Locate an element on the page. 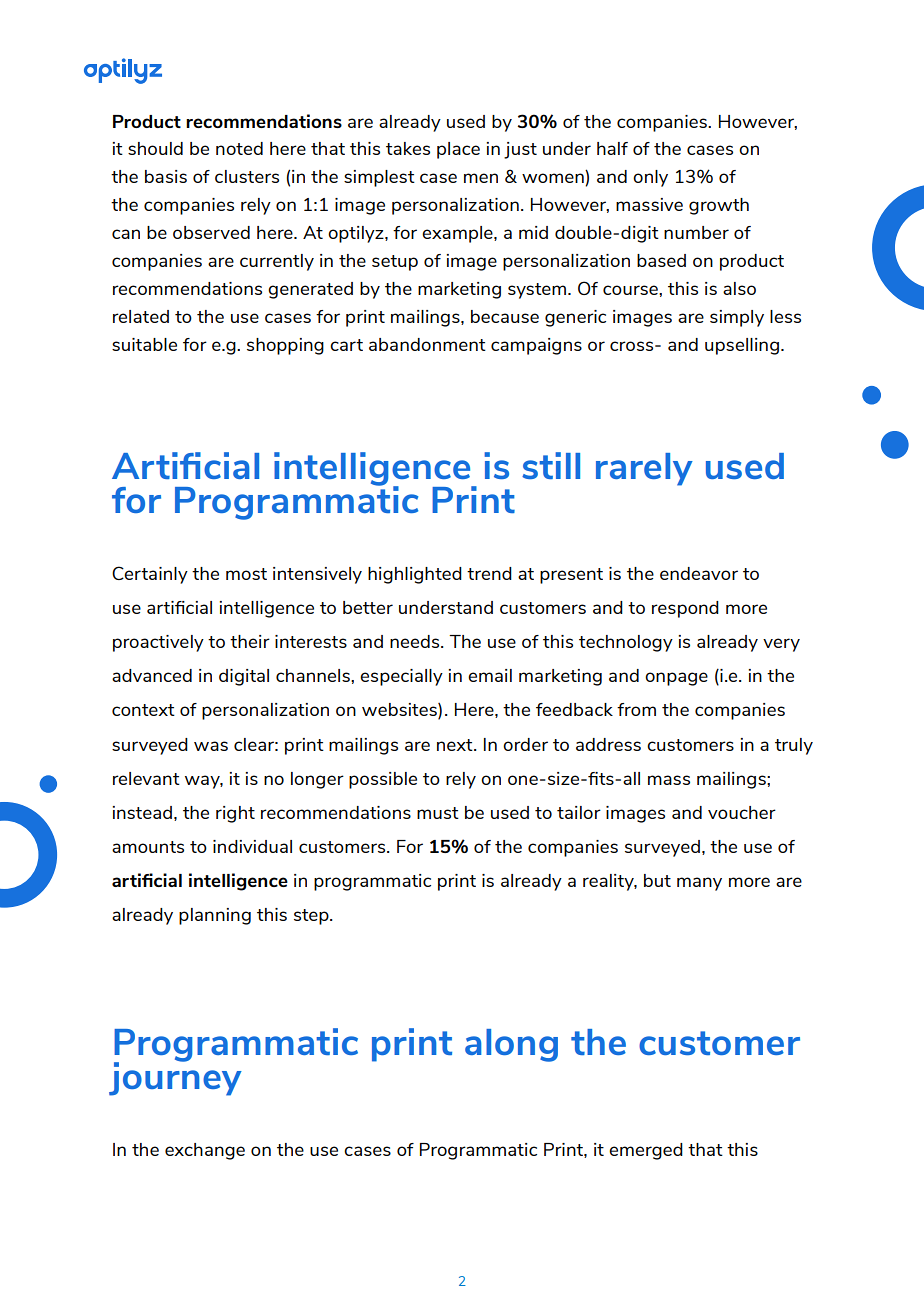  exchange is located at coordinates (205, 1151).
